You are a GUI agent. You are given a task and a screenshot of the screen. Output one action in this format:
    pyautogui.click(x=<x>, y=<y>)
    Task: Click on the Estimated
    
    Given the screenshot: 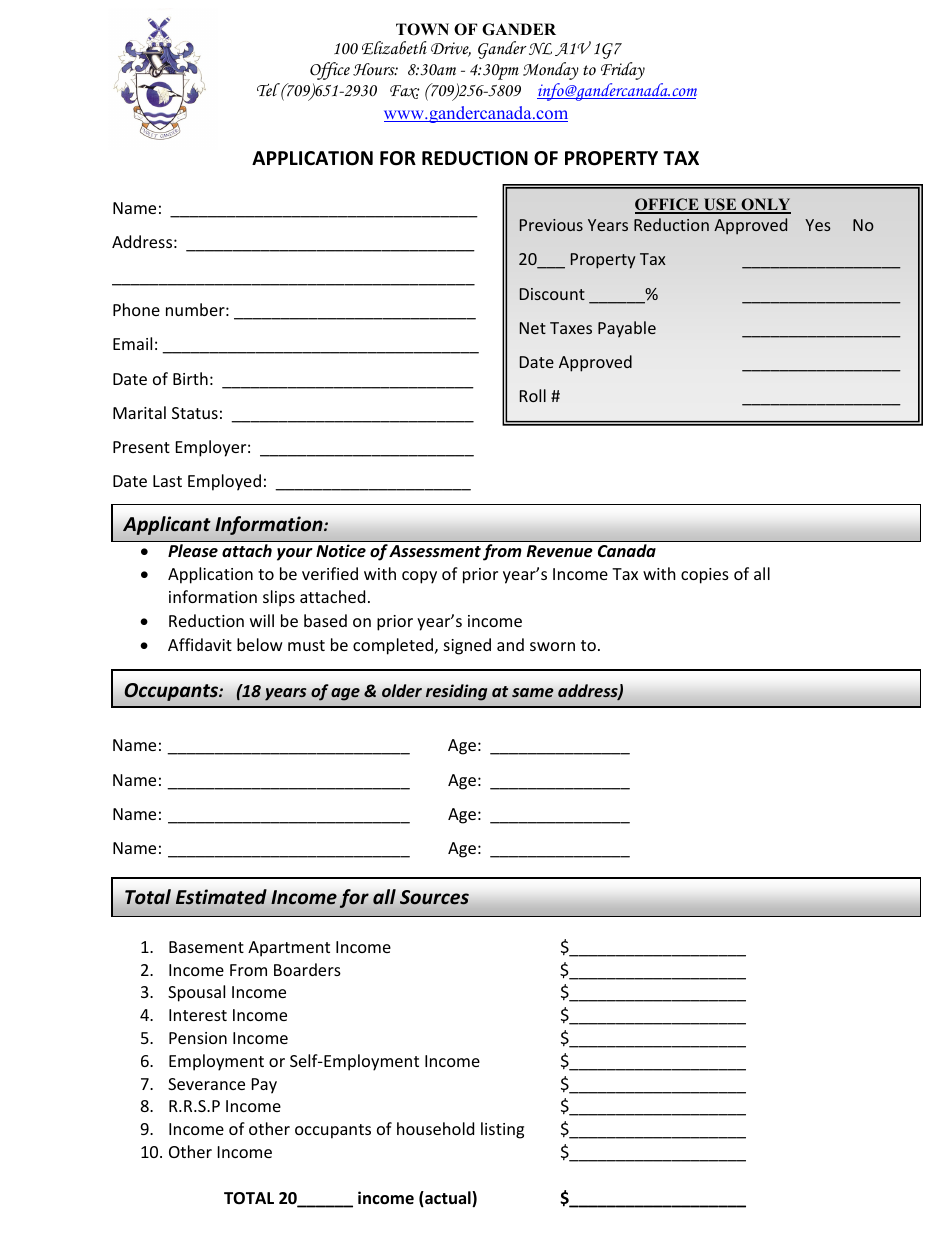 What is the action you would take?
    pyautogui.click(x=221, y=897)
